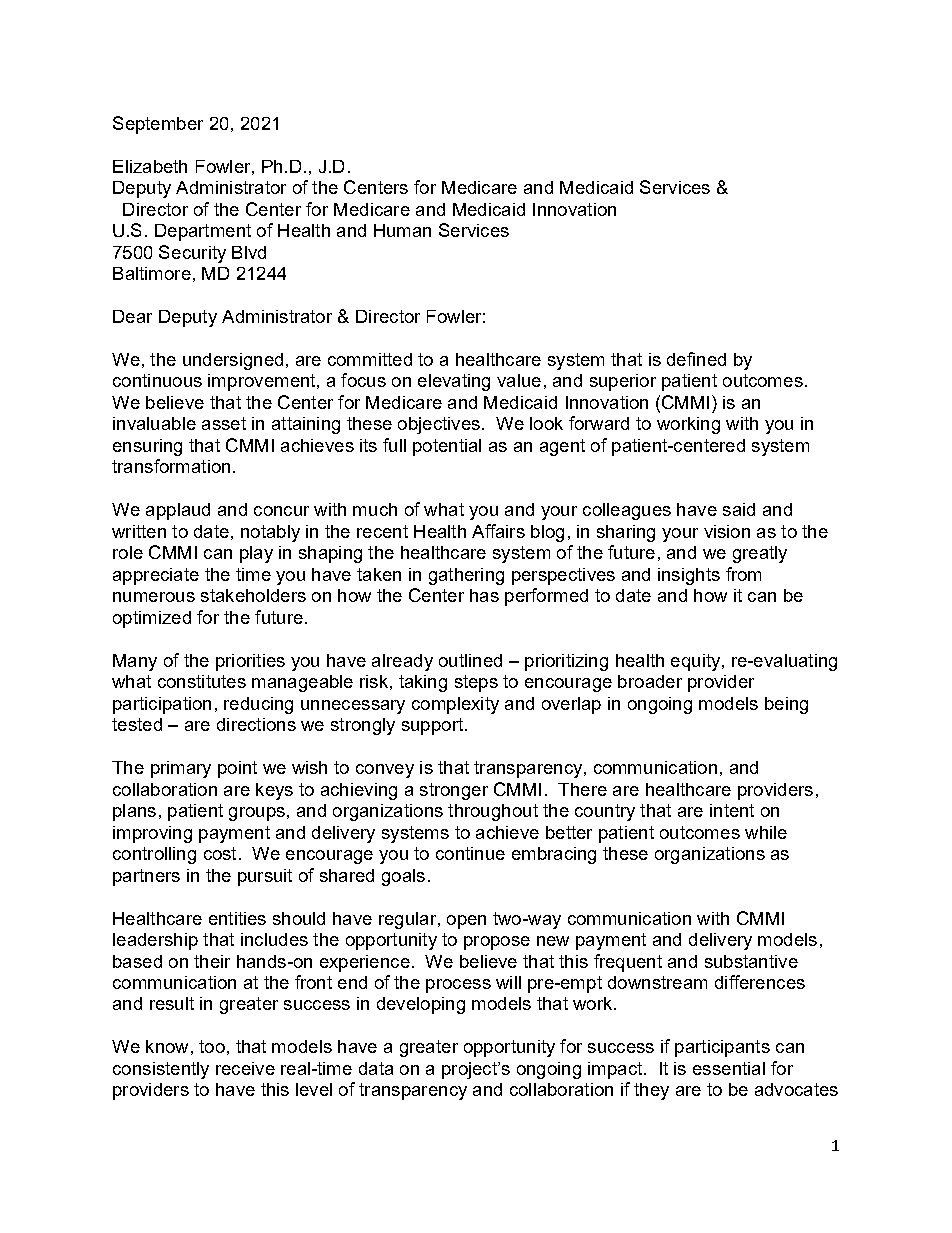 The height and width of the screenshot is (1233, 952). What do you see at coordinates (253, 595) in the screenshot?
I see `stakeholders` at bounding box center [253, 595].
